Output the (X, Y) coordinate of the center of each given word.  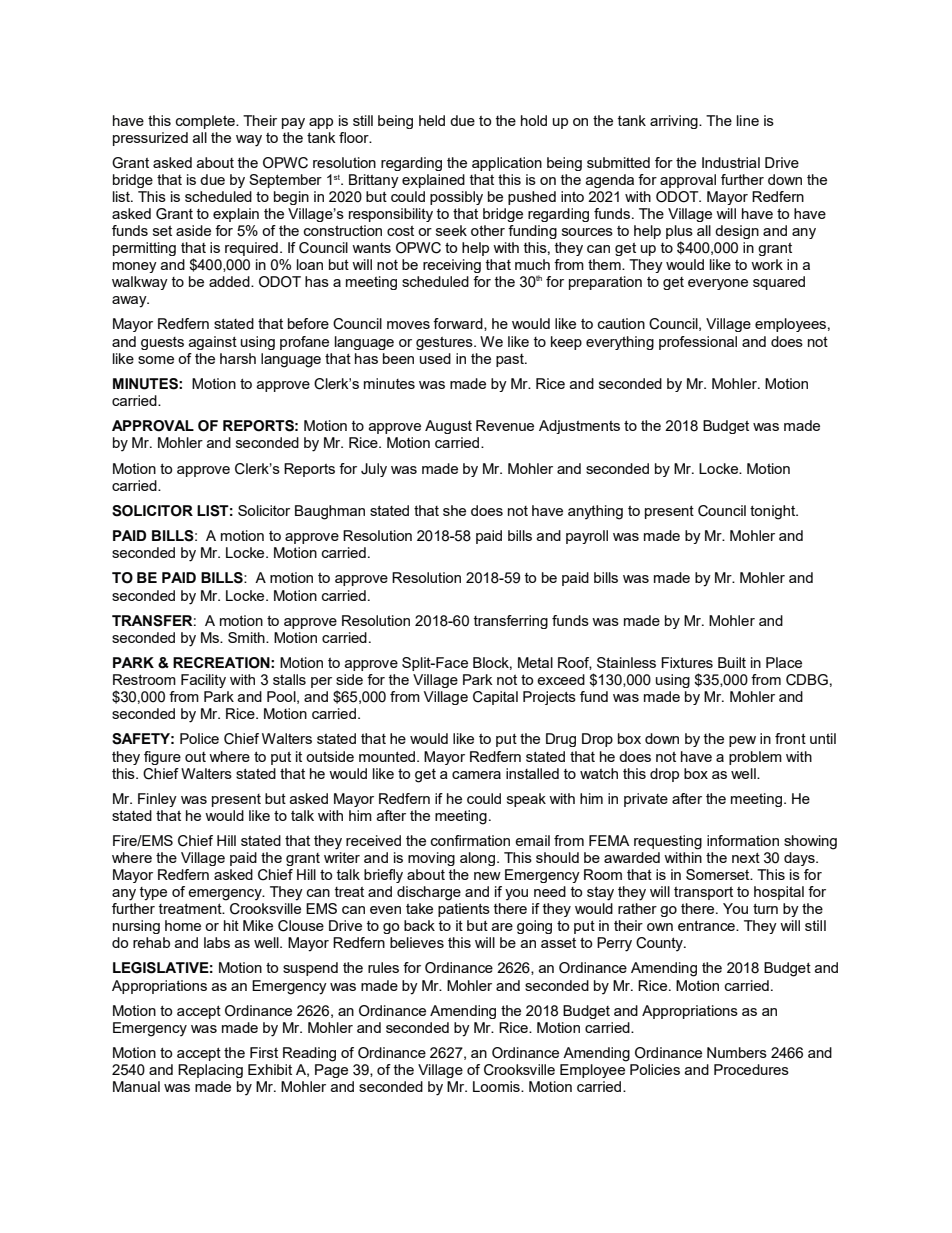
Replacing (210, 1071)
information (743, 840)
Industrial (731, 162)
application (507, 164)
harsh (238, 358)
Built (732, 662)
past (511, 360)
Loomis (497, 1086)
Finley (157, 800)
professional (698, 343)
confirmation (470, 840)
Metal (535, 662)
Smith (247, 637)
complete (206, 122)
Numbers (737, 1052)
